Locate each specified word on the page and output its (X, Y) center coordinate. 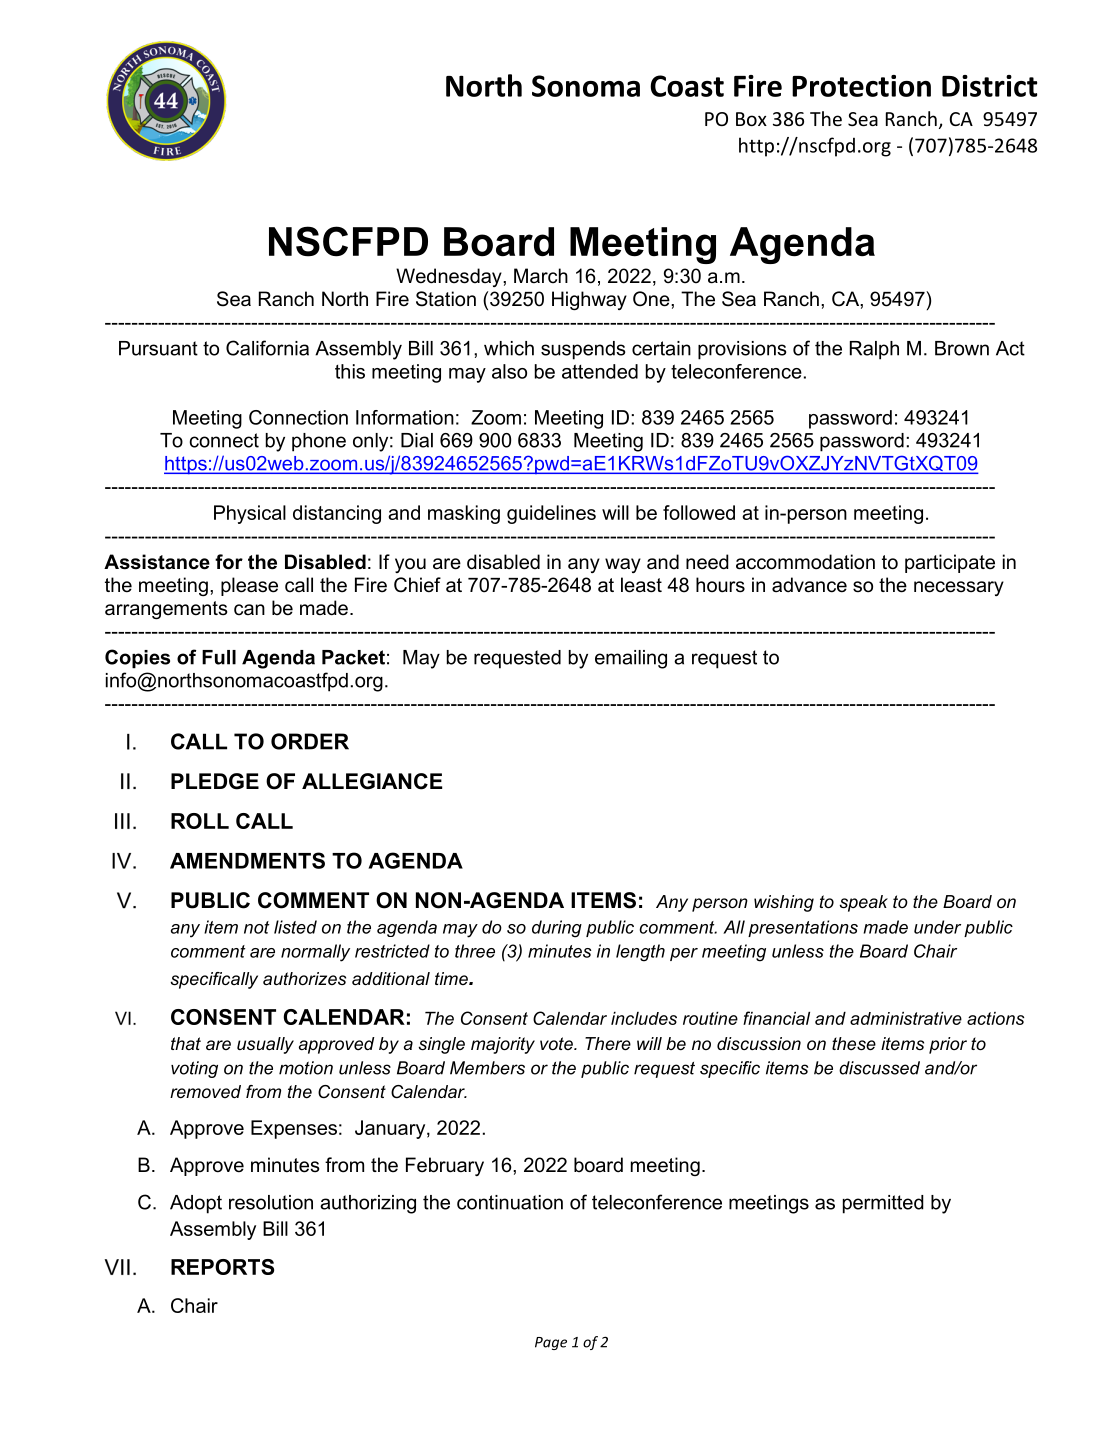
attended (600, 371)
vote (557, 1043)
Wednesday (450, 277)
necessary (959, 588)
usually (265, 1045)
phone (319, 442)
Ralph (874, 350)
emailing (631, 659)
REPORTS (222, 1267)
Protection (861, 86)
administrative (906, 1018)
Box (751, 119)
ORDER (310, 741)
